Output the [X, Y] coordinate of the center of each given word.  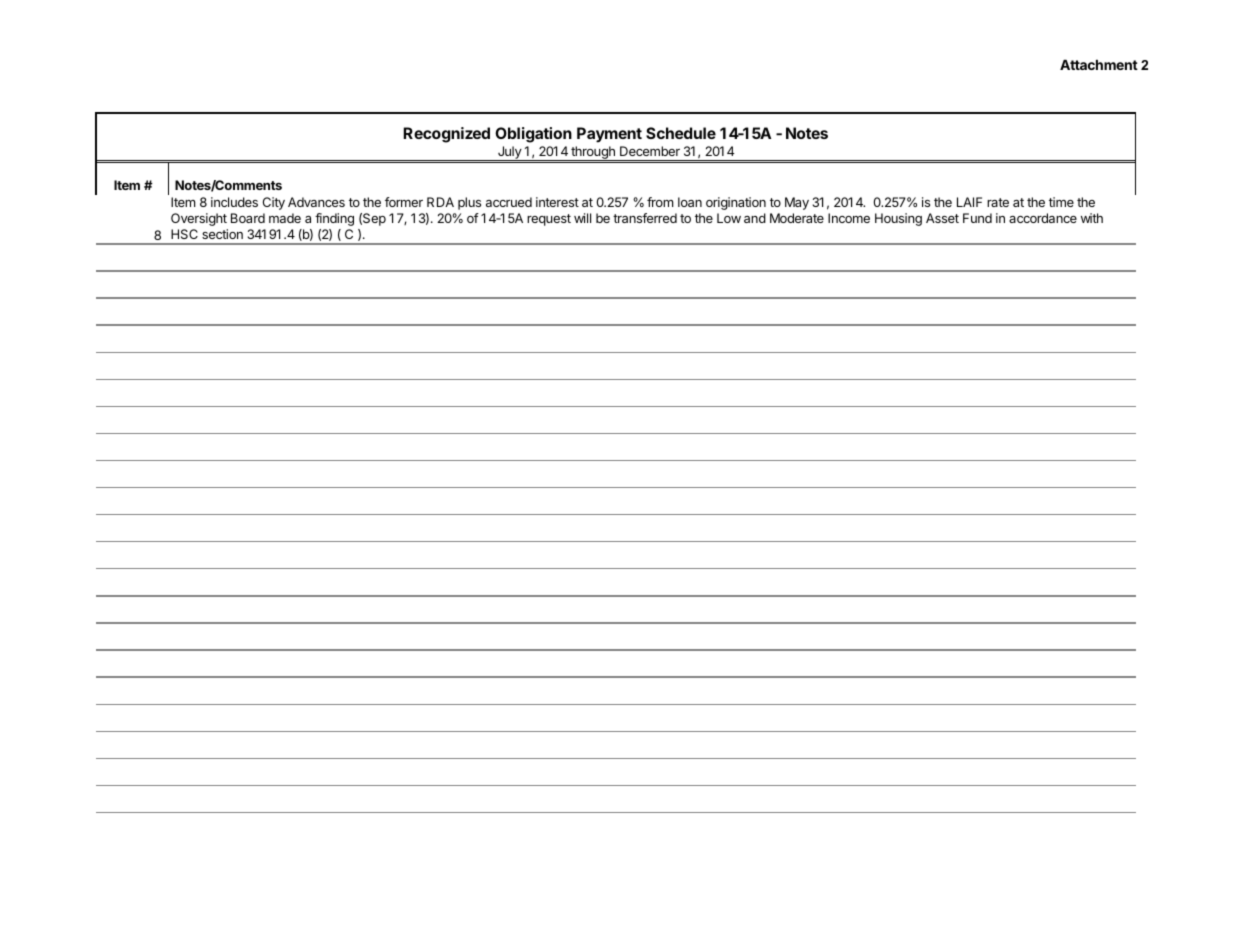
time [1061, 202]
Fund [977, 218]
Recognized [446, 135]
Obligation [533, 135]
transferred [645, 218]
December [650, 151]
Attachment [1099, 65]
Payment [609, 135]
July [509, 153]
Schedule [681, 133]
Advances [316, 202]
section [222, 234]
